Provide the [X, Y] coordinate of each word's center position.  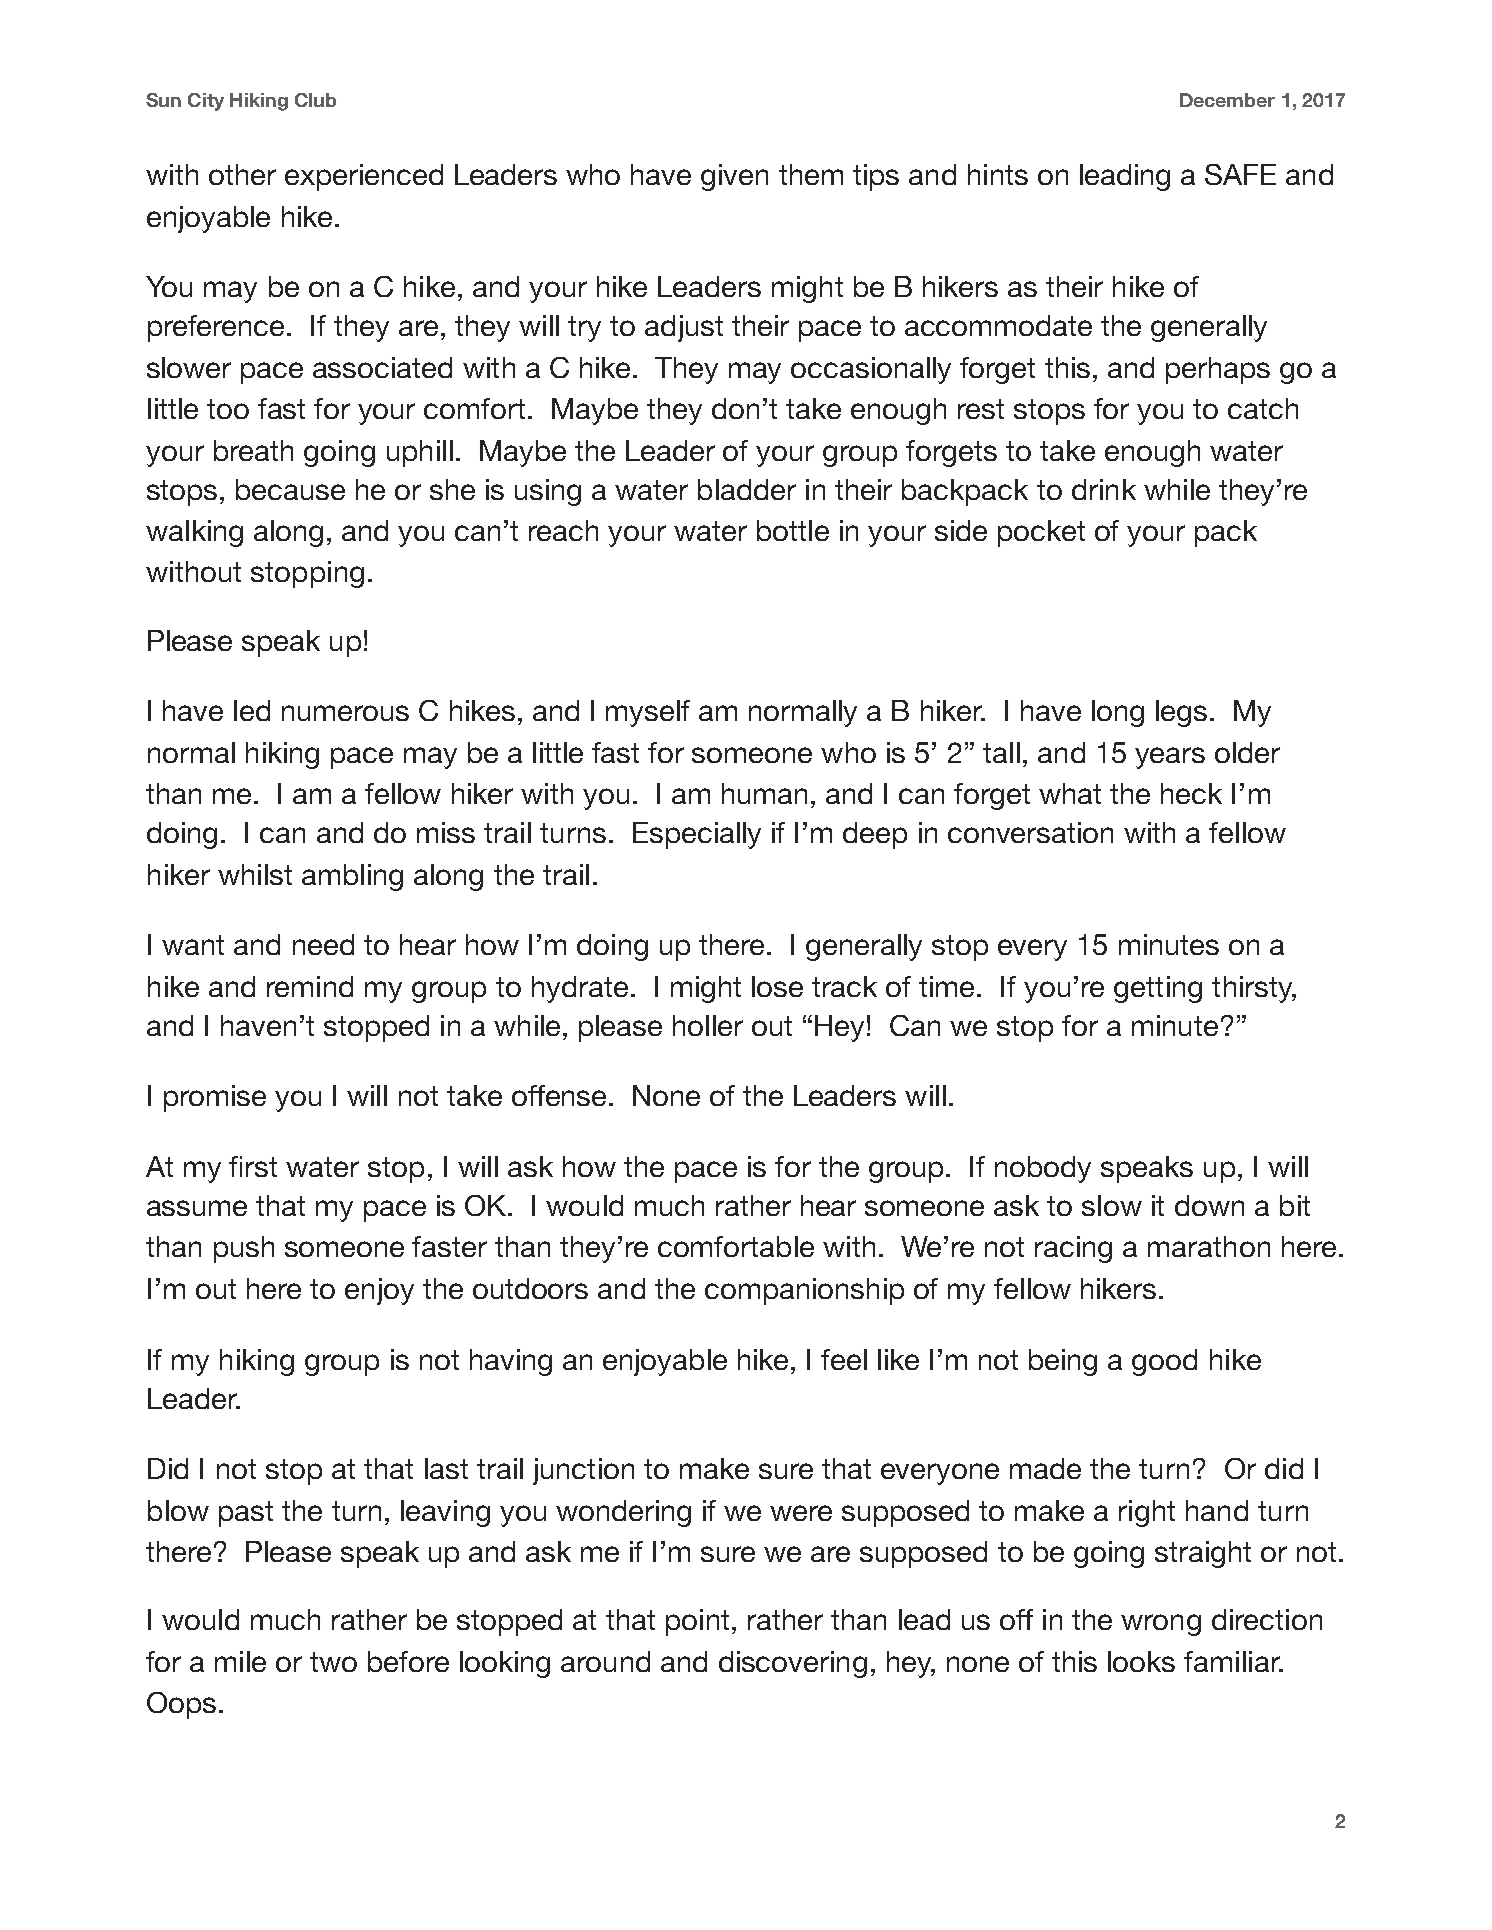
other [242, 174]
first [253, 1166]
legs [1181, 713]
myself [648, 713]
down [1209, 1205]
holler [708, 1025]
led [252, 710]
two [333, 1662]
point [697, 1622]
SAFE [1240, 174]
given [734, 177]
